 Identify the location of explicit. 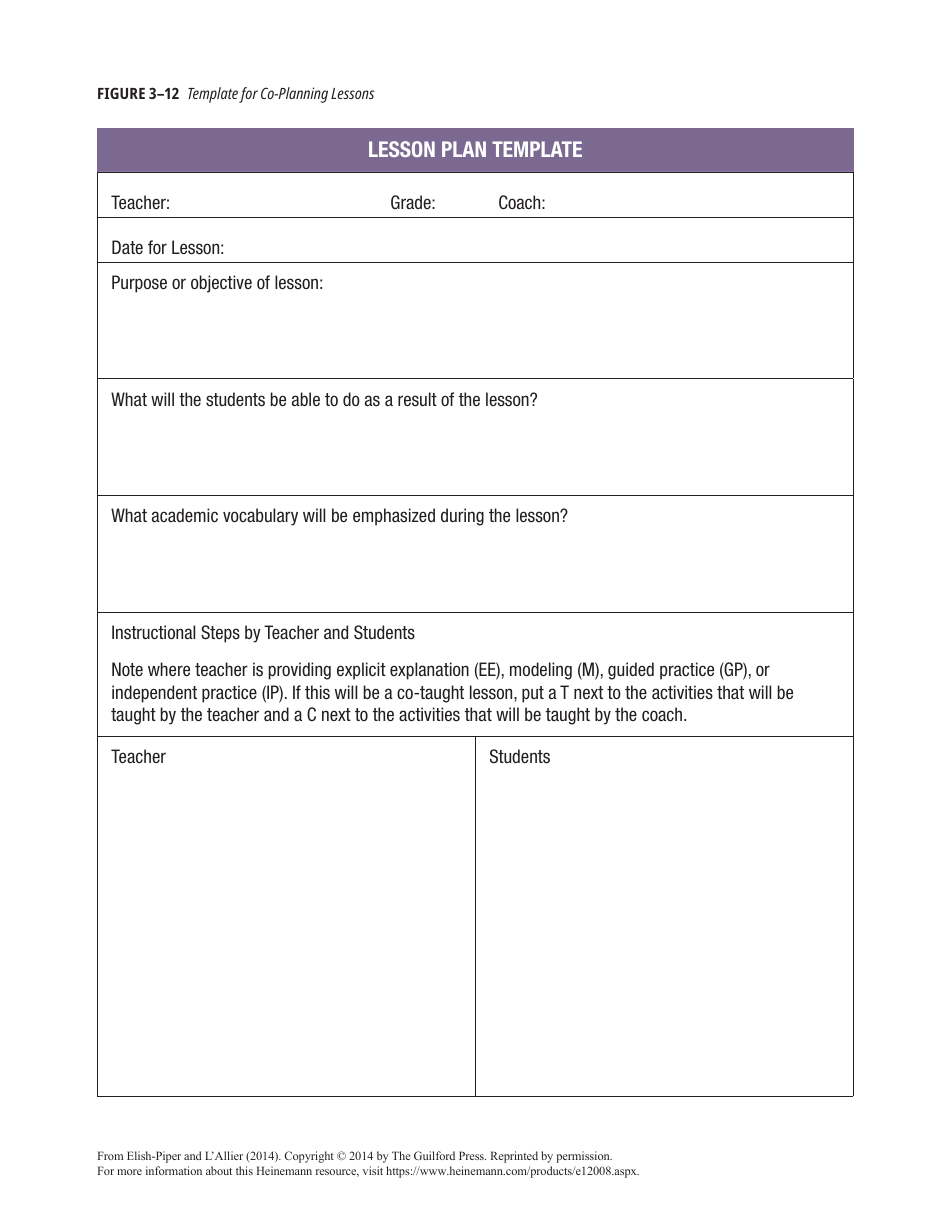
(361, 671).
